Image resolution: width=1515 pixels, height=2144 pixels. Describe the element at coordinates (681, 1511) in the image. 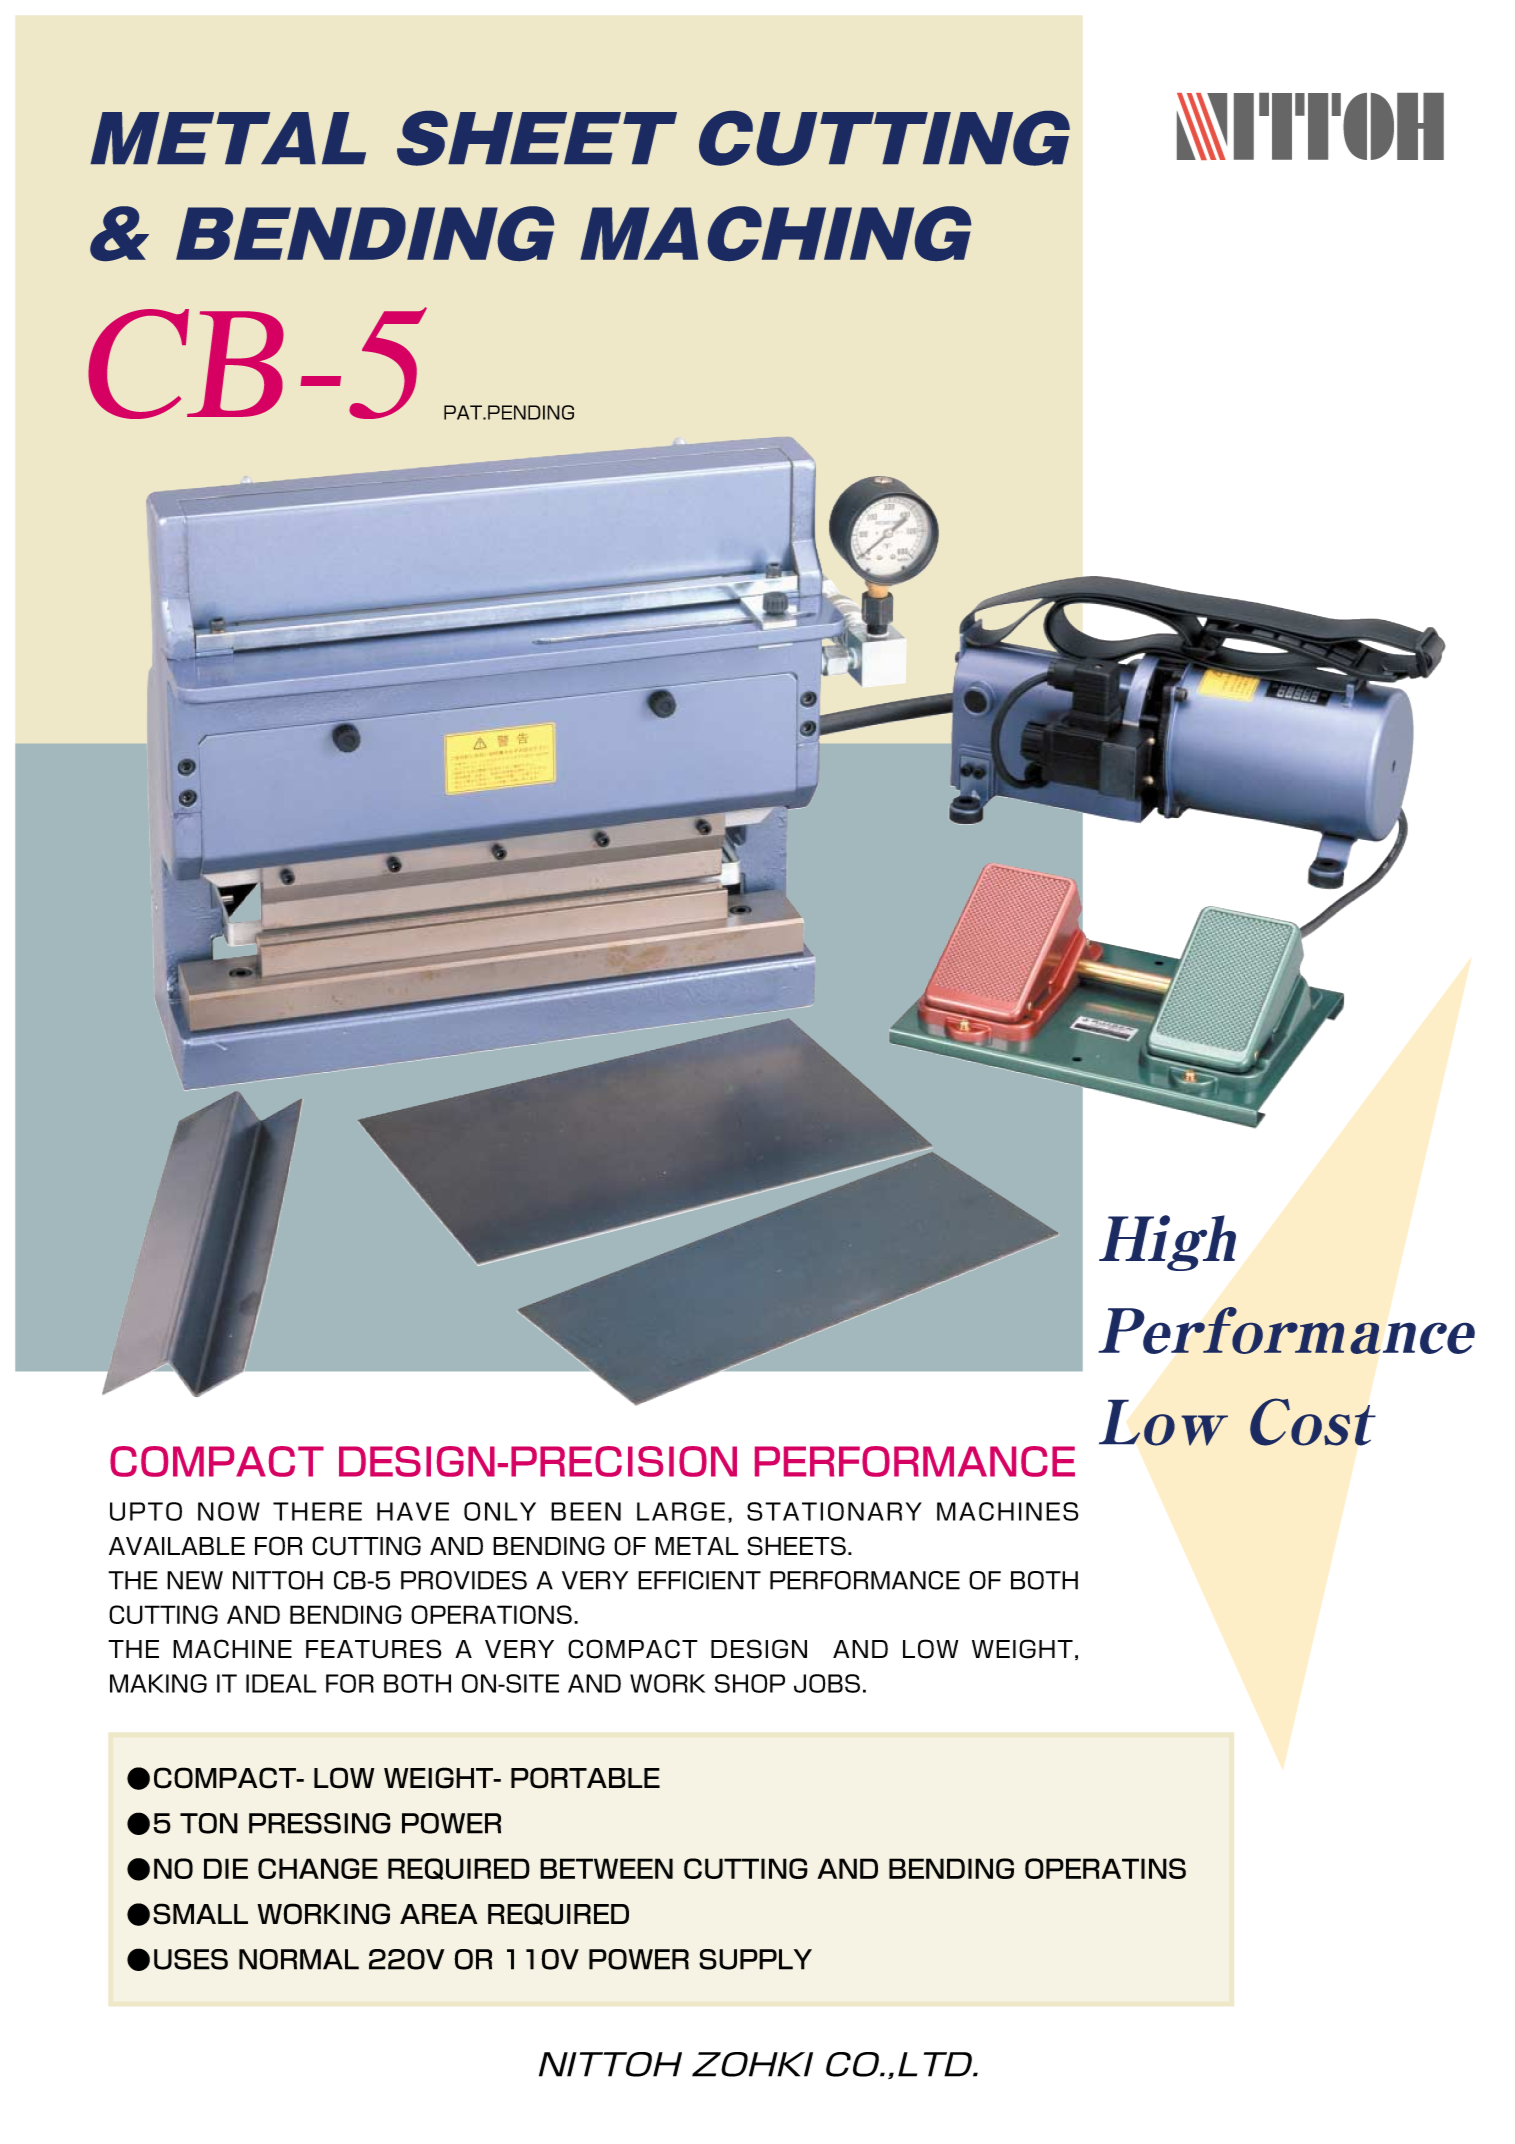

I see `LARGE` at that location.
